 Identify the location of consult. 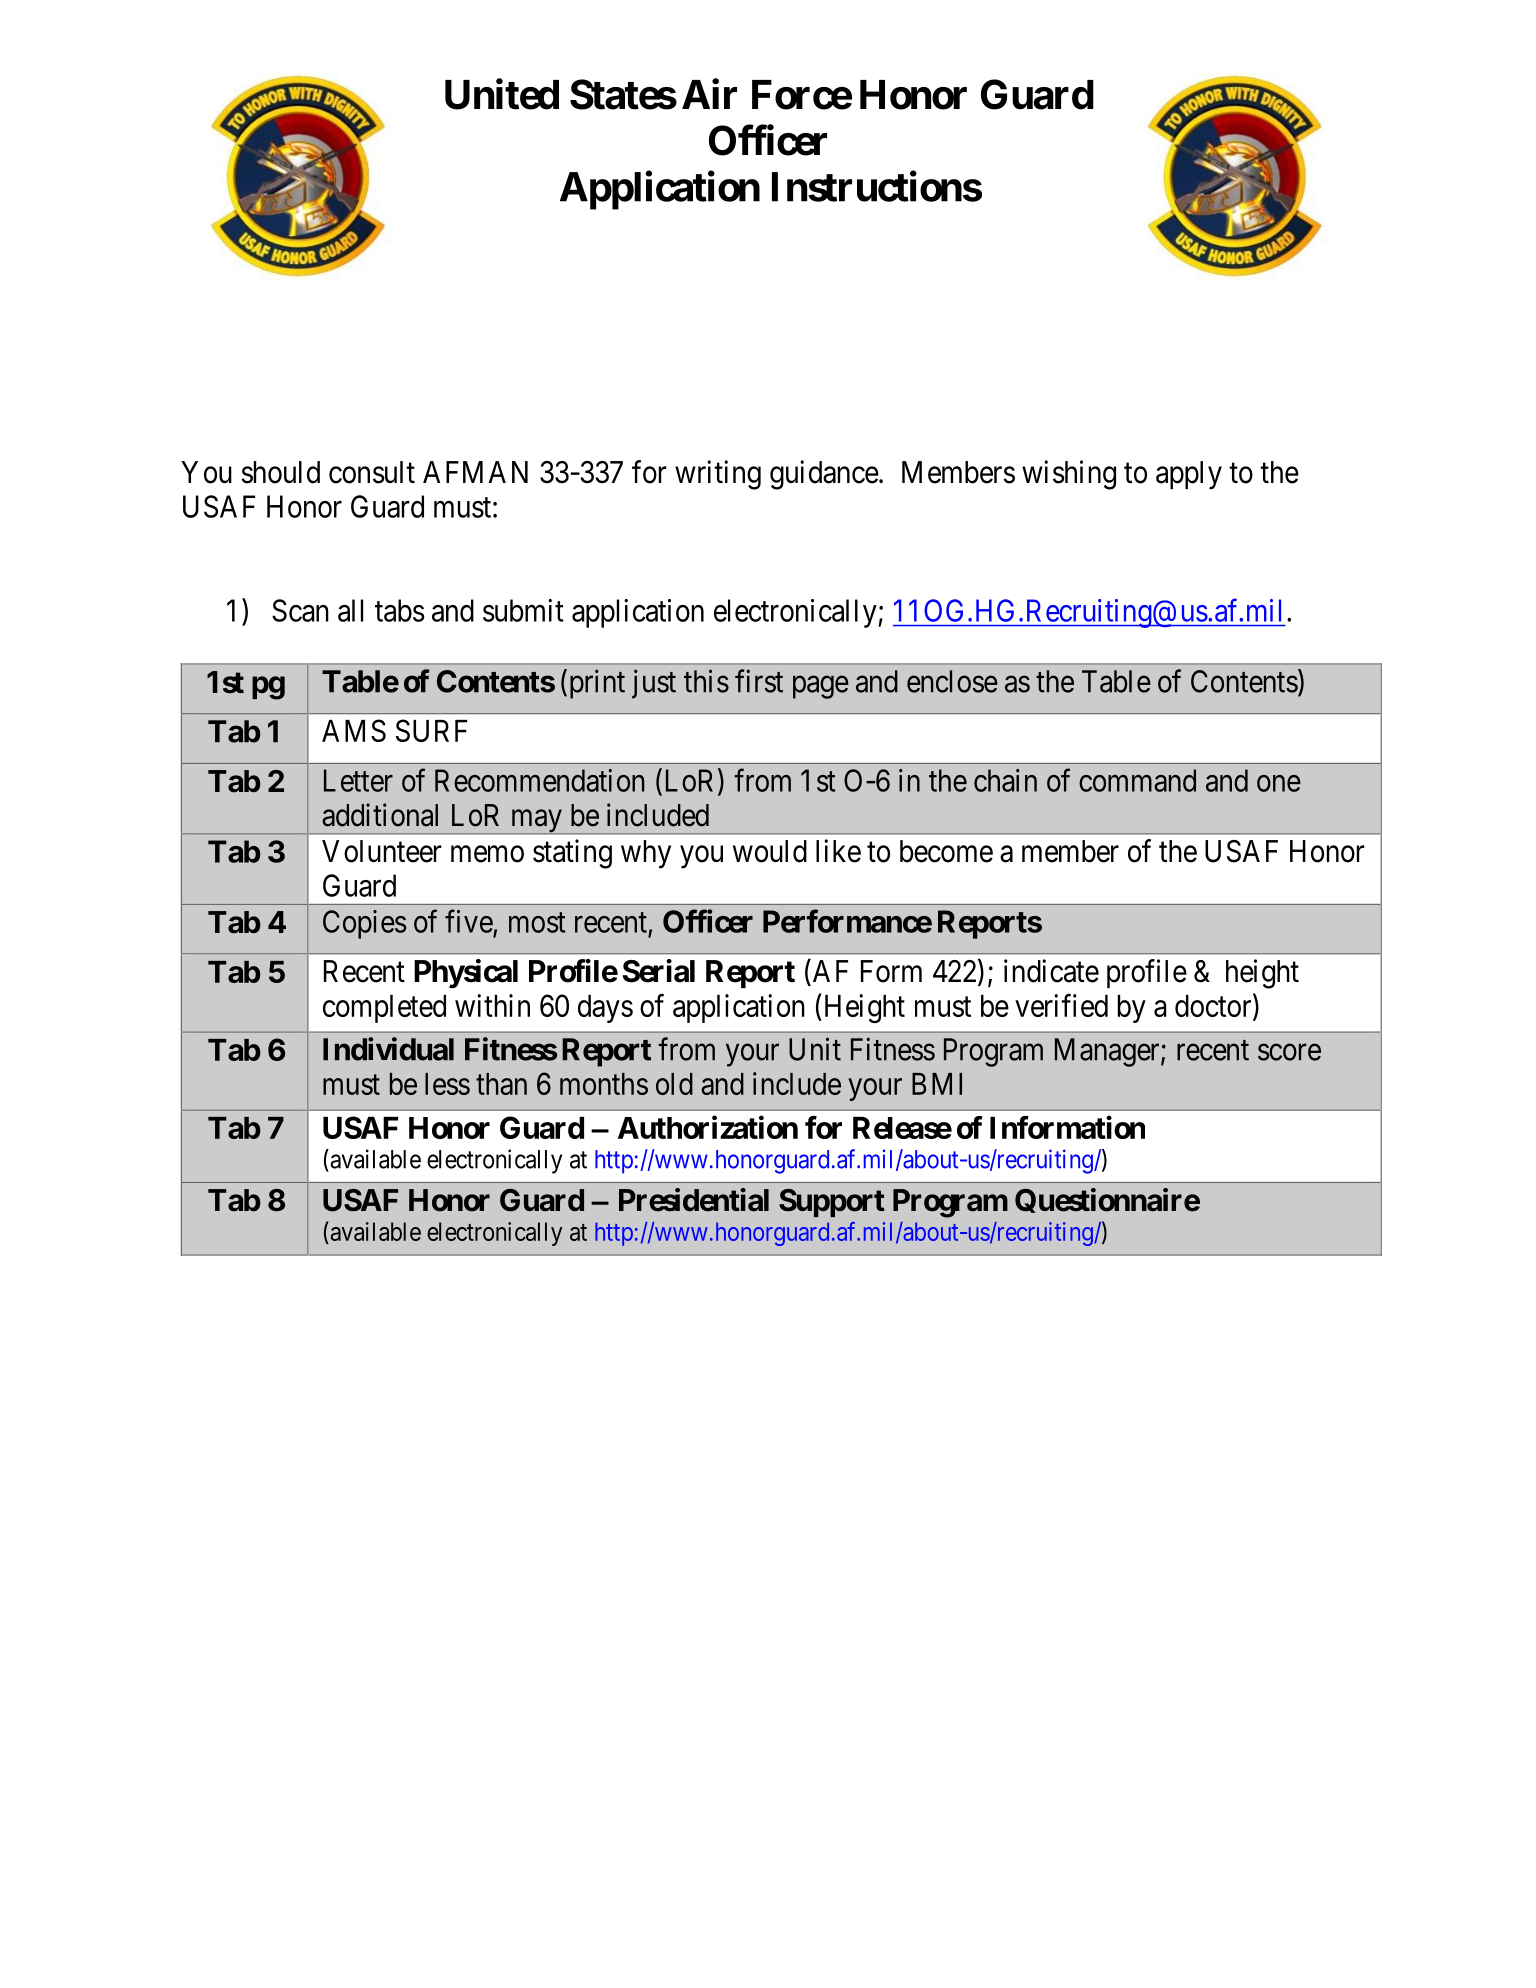
(372, 472).
